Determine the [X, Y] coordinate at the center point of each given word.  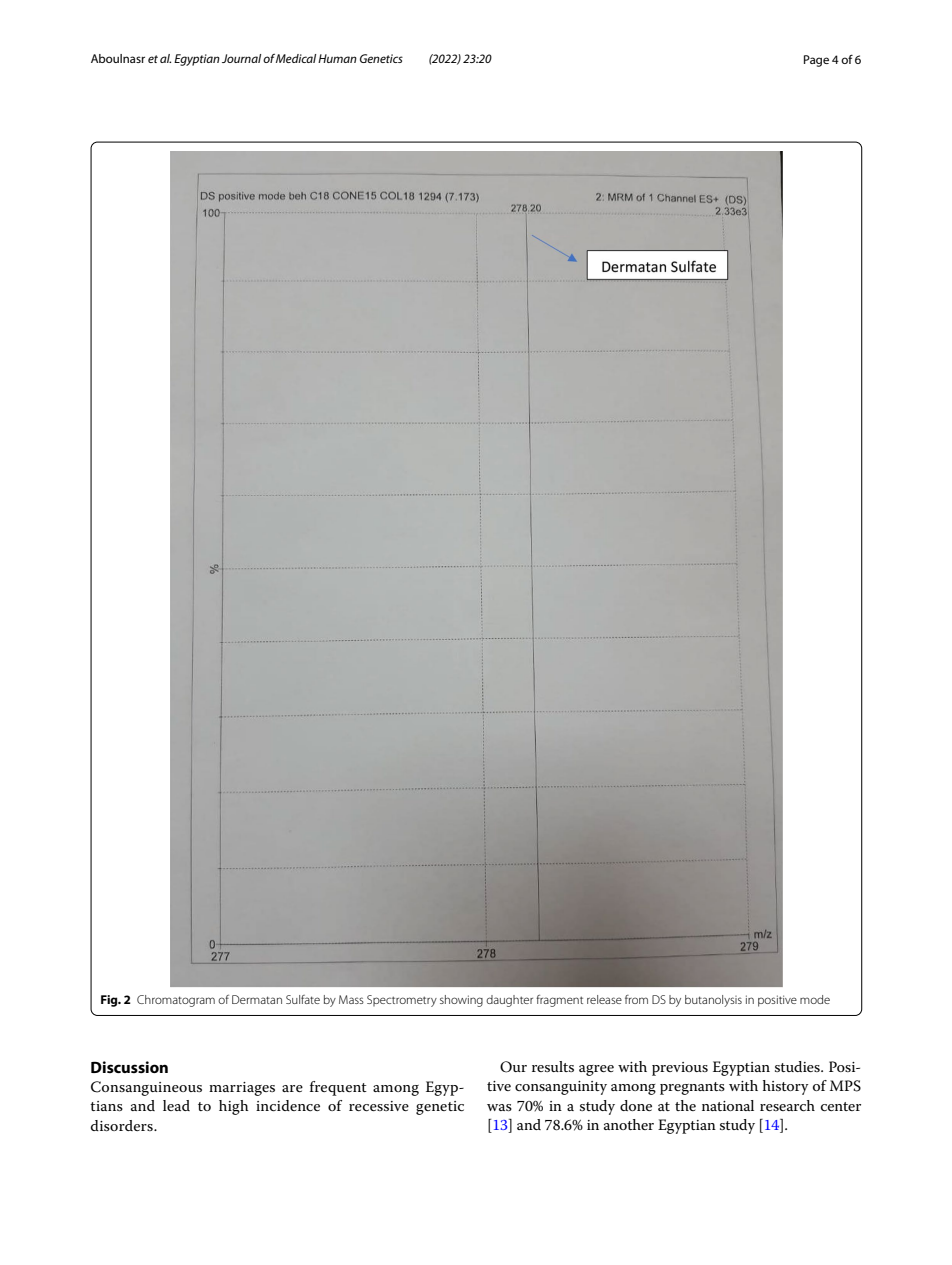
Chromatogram [176, 1001]
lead [176, 1105]
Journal [241, 58]
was [499, 1107]
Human [337, 58]
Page [816, 61]
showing [461, 1001]
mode [815, 999]
